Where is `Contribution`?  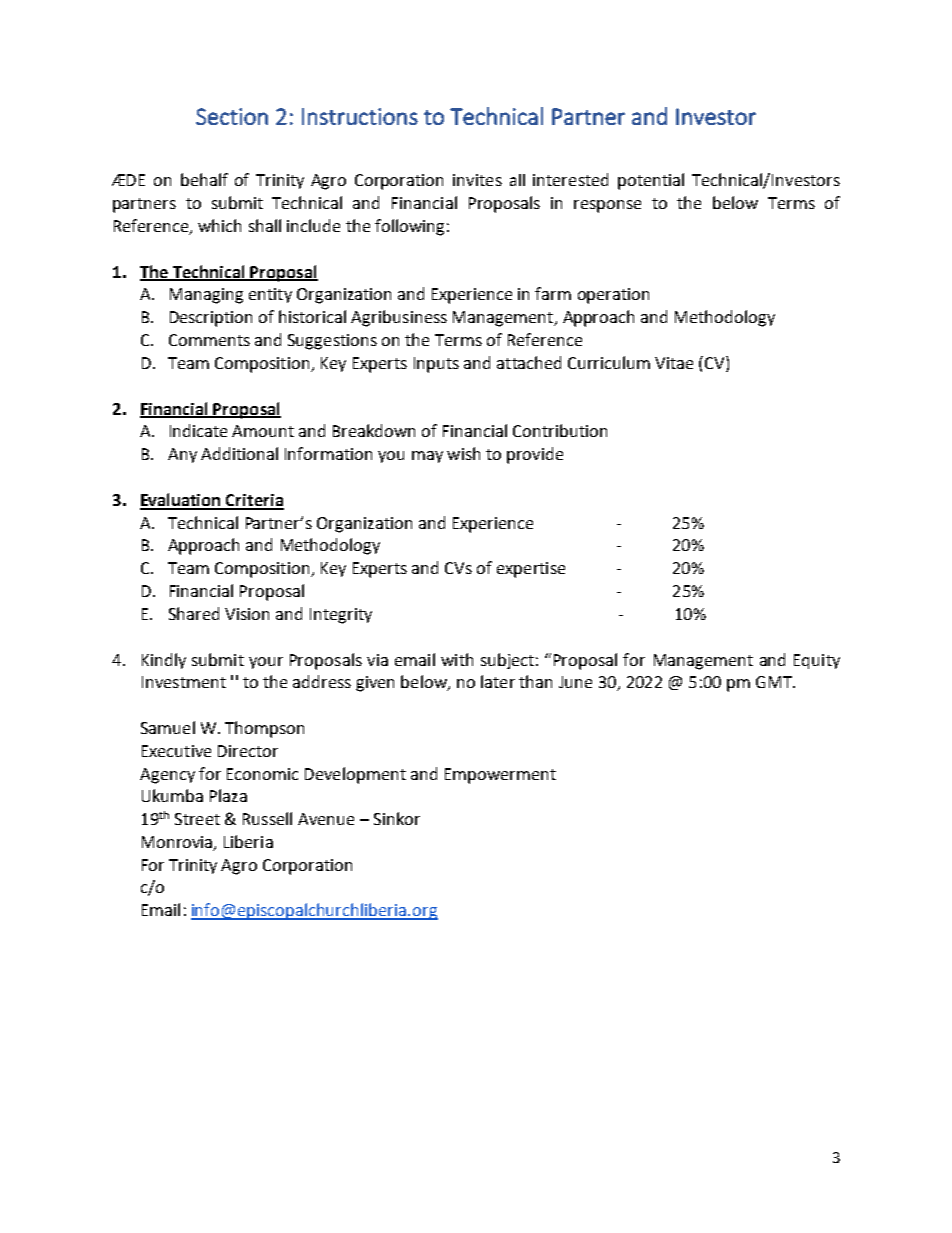 Contribution is located at coordinates (560, 430).
